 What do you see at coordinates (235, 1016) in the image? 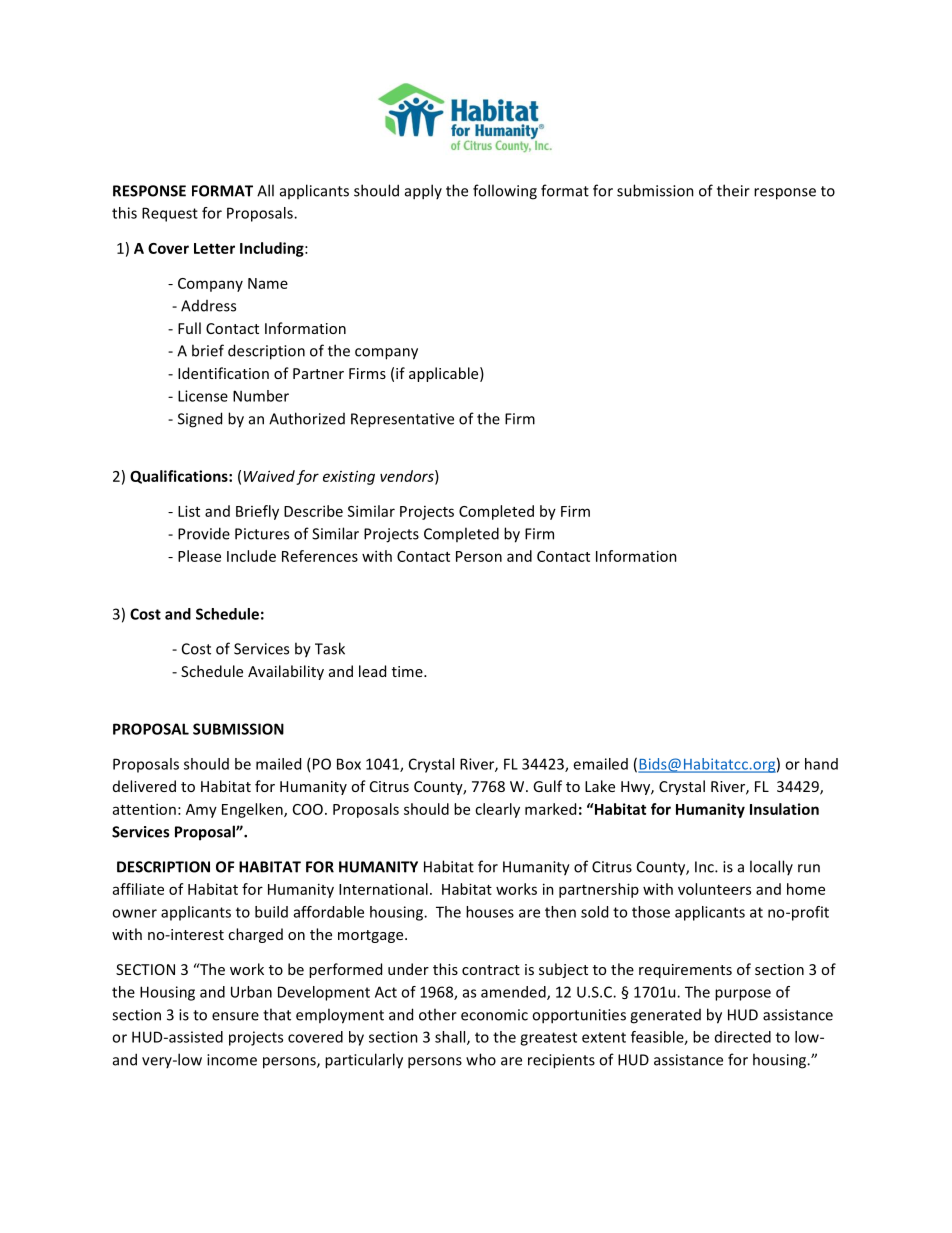
I see `ensure` at bounding box center [235, 1016].
